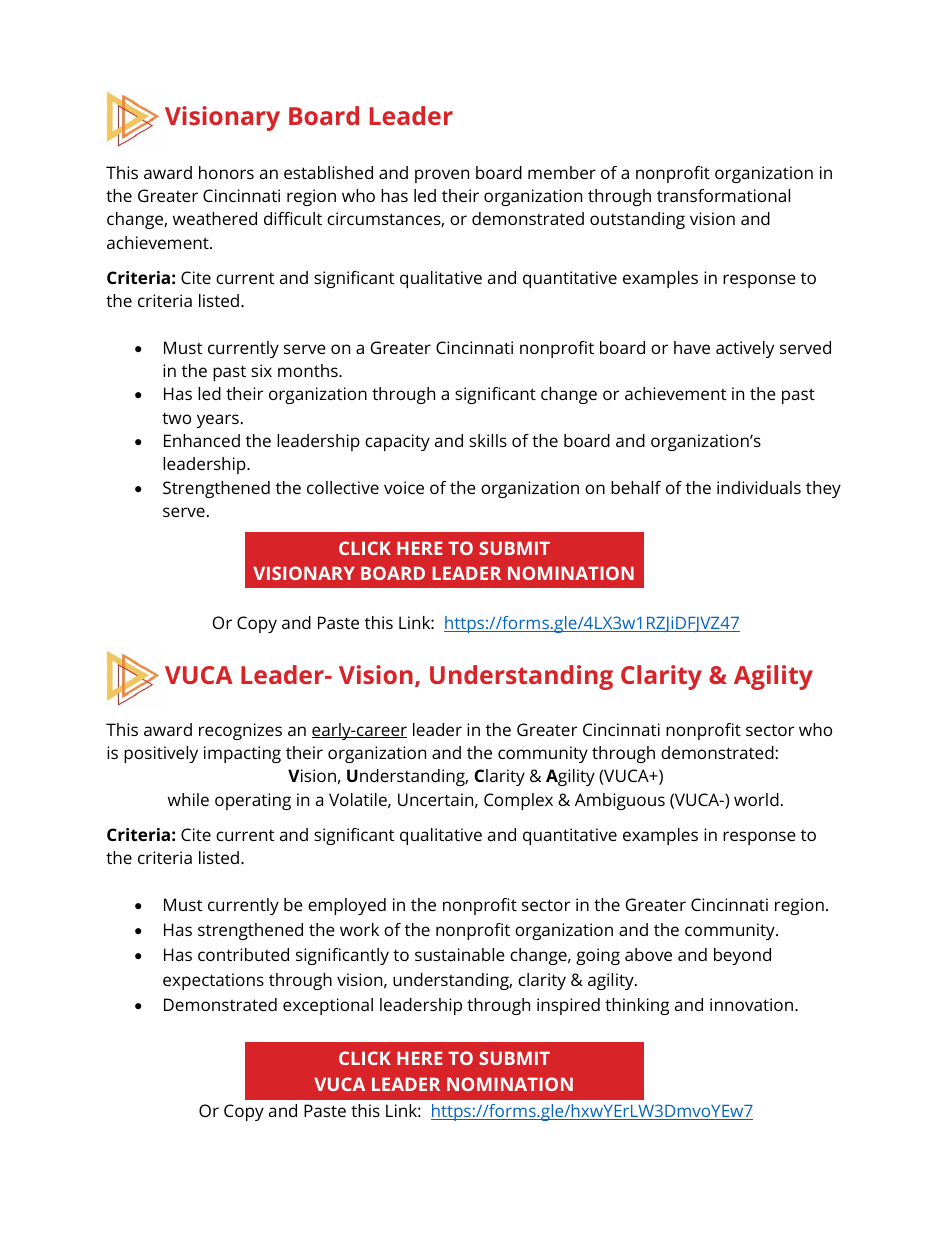 Image resolution: width=952 pixels, height=1233 pixels. Describe the element at coordinates (213, 981) in the screenshot. I see `expectations` at that location.
